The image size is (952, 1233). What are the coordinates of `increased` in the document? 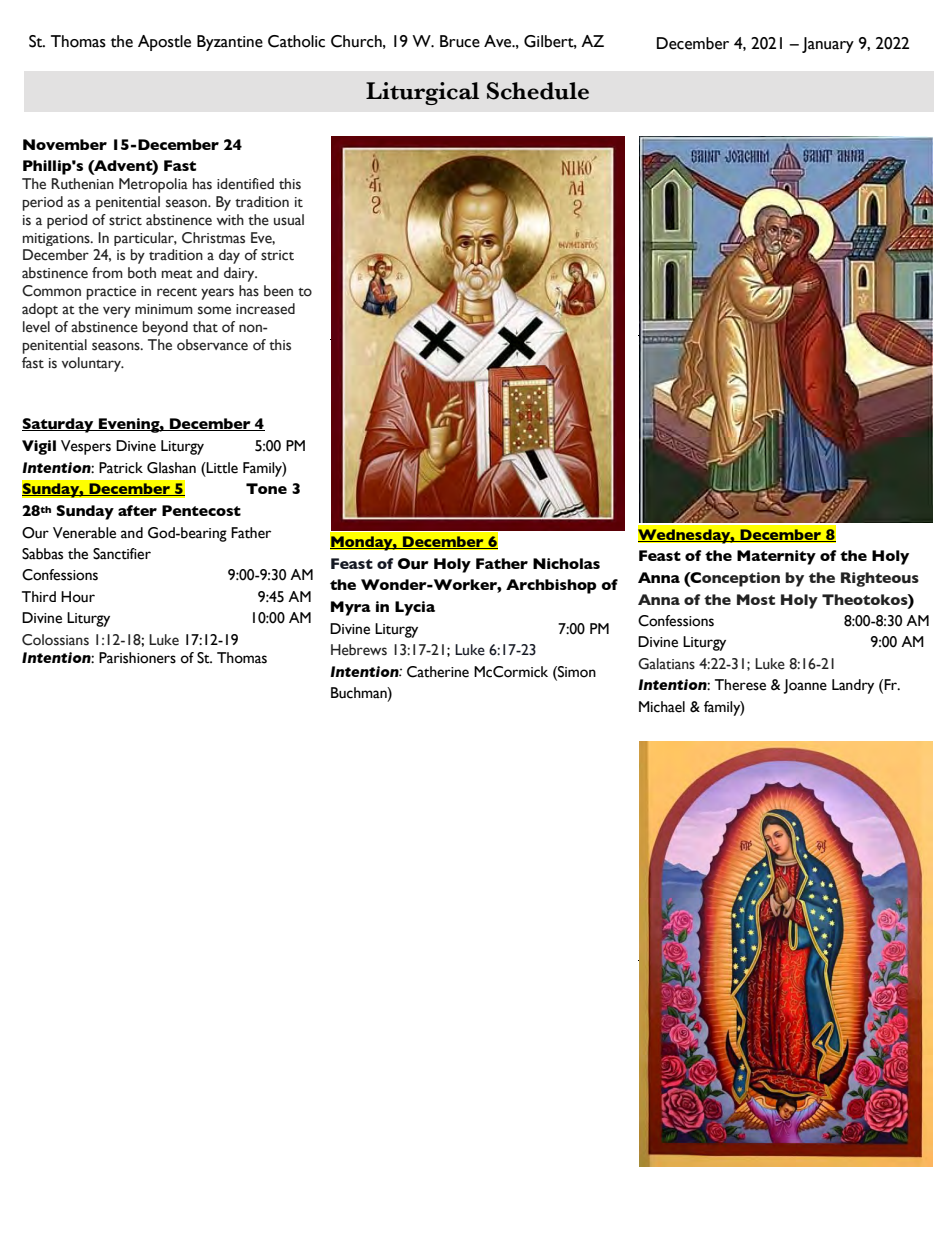 It's located at (265, 309).
